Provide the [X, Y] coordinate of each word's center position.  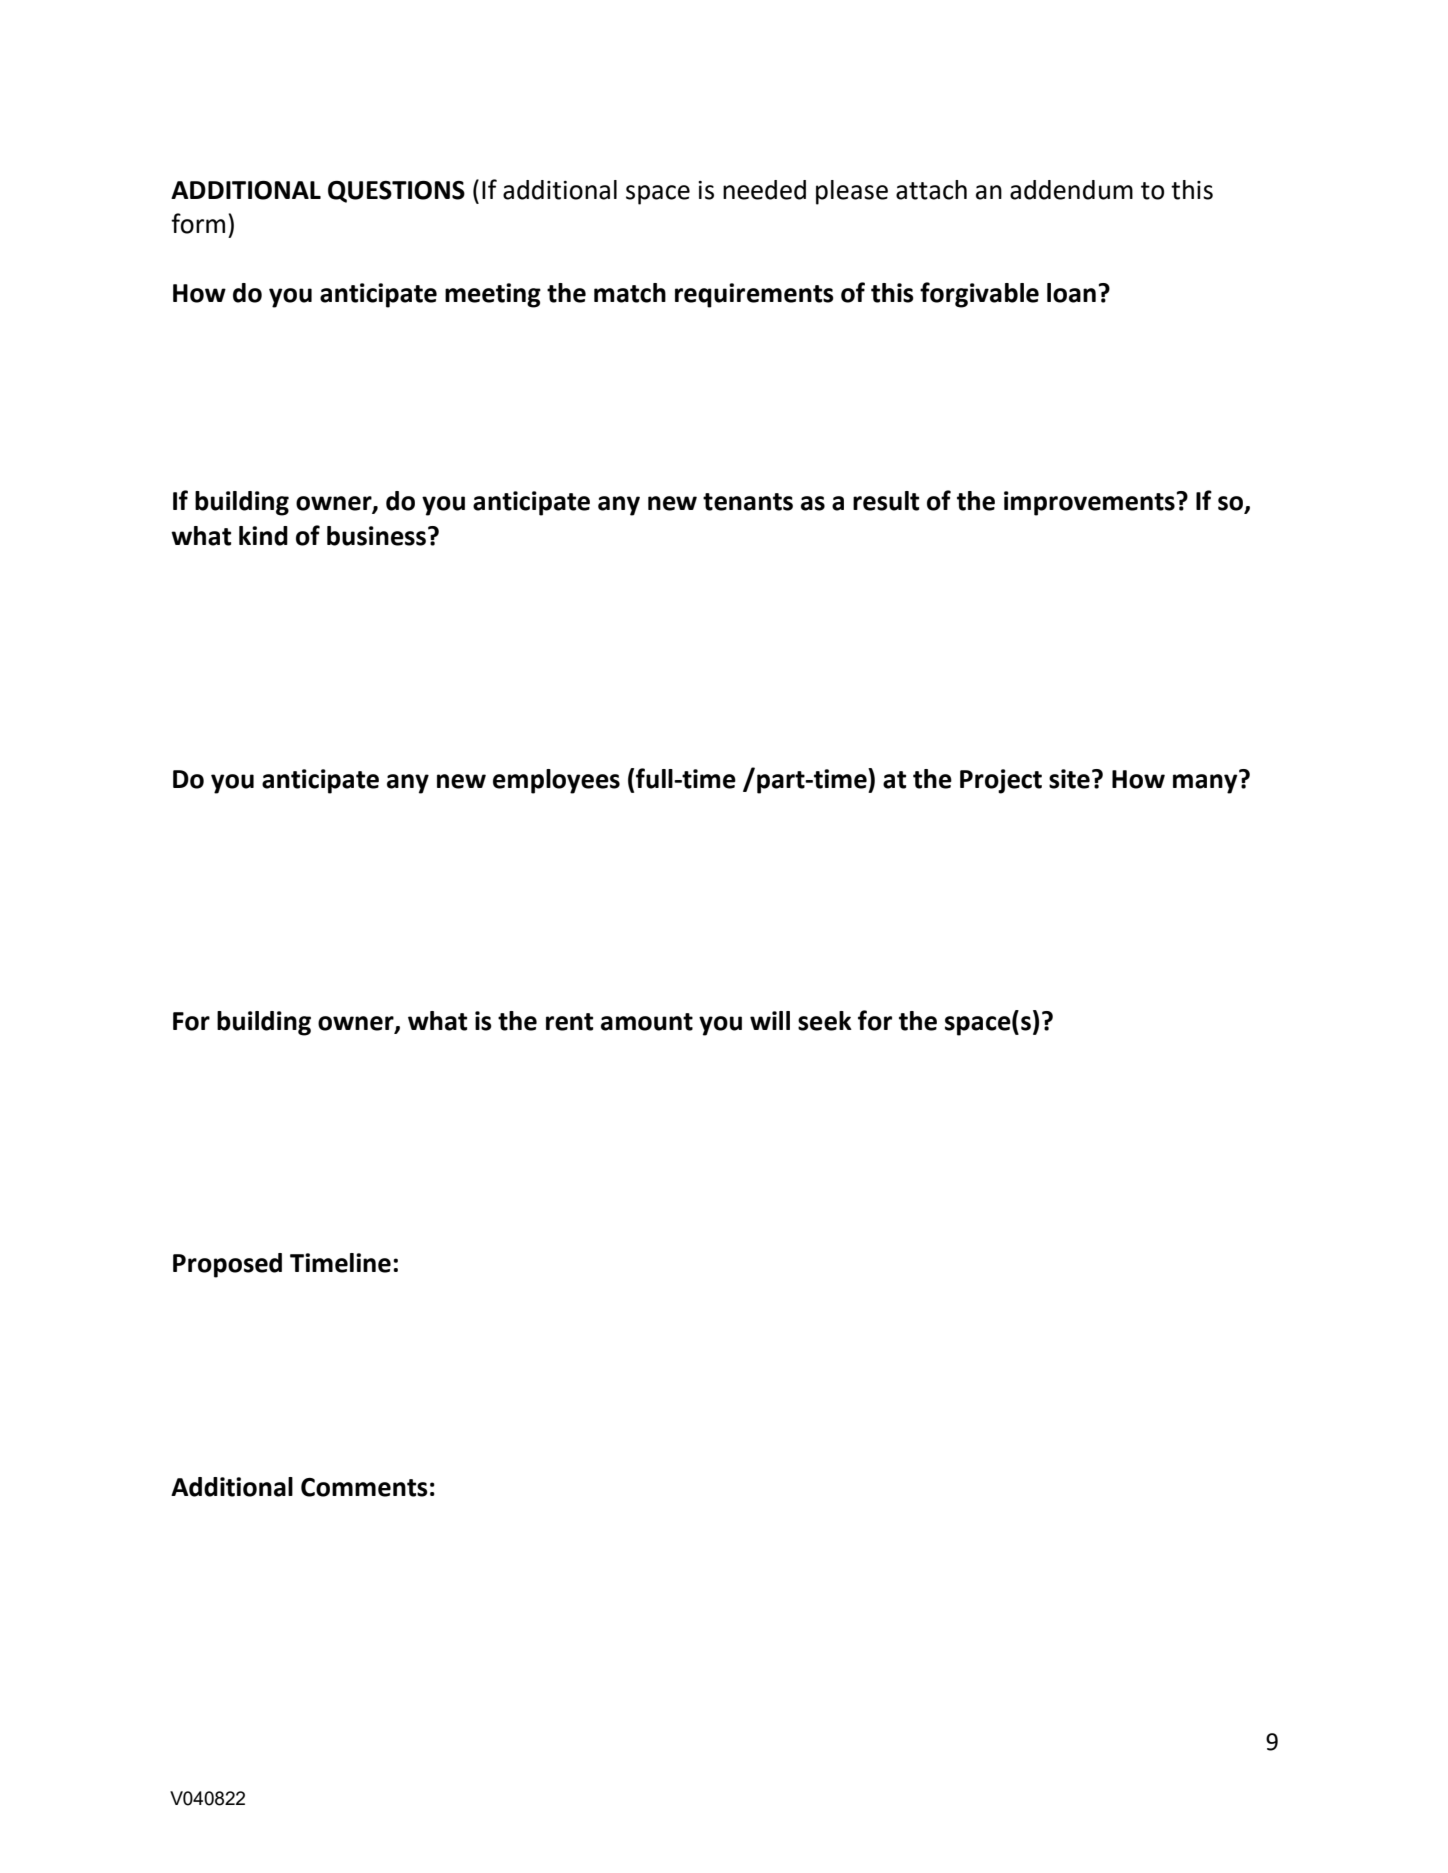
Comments [364, 1487]
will [770, 1020]
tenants [748, 502]
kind [263, 536]
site [1069, 779]
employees [556, 781]
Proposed [227, 1265]
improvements [1089, 503]
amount [647, 1022]
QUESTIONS [396, 192]
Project [1001, 781]
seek [825, 1021]
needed [764, 190]
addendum [1071, 190]
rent [569, 1022]
